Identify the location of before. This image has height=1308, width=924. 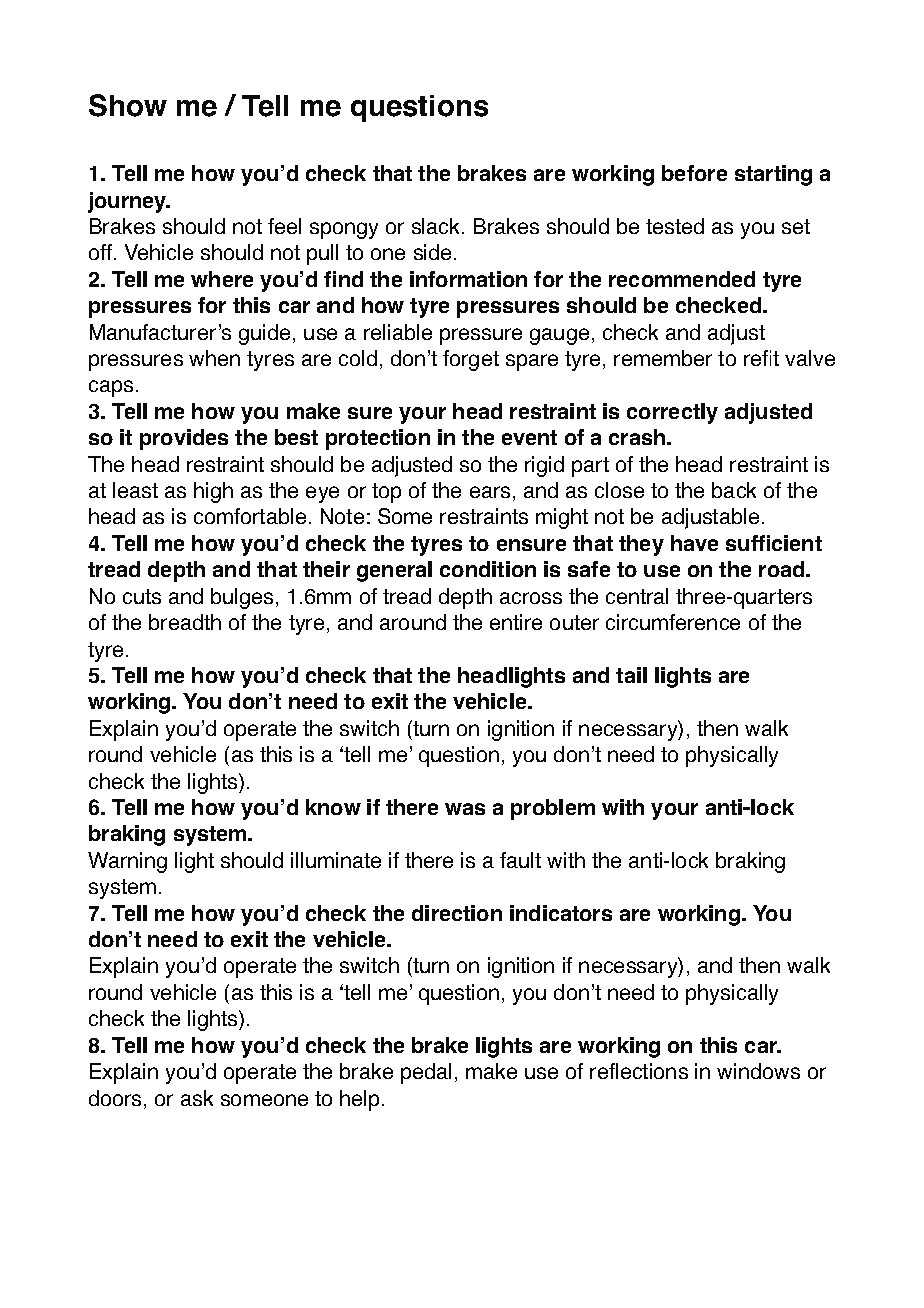
(694, 173).
